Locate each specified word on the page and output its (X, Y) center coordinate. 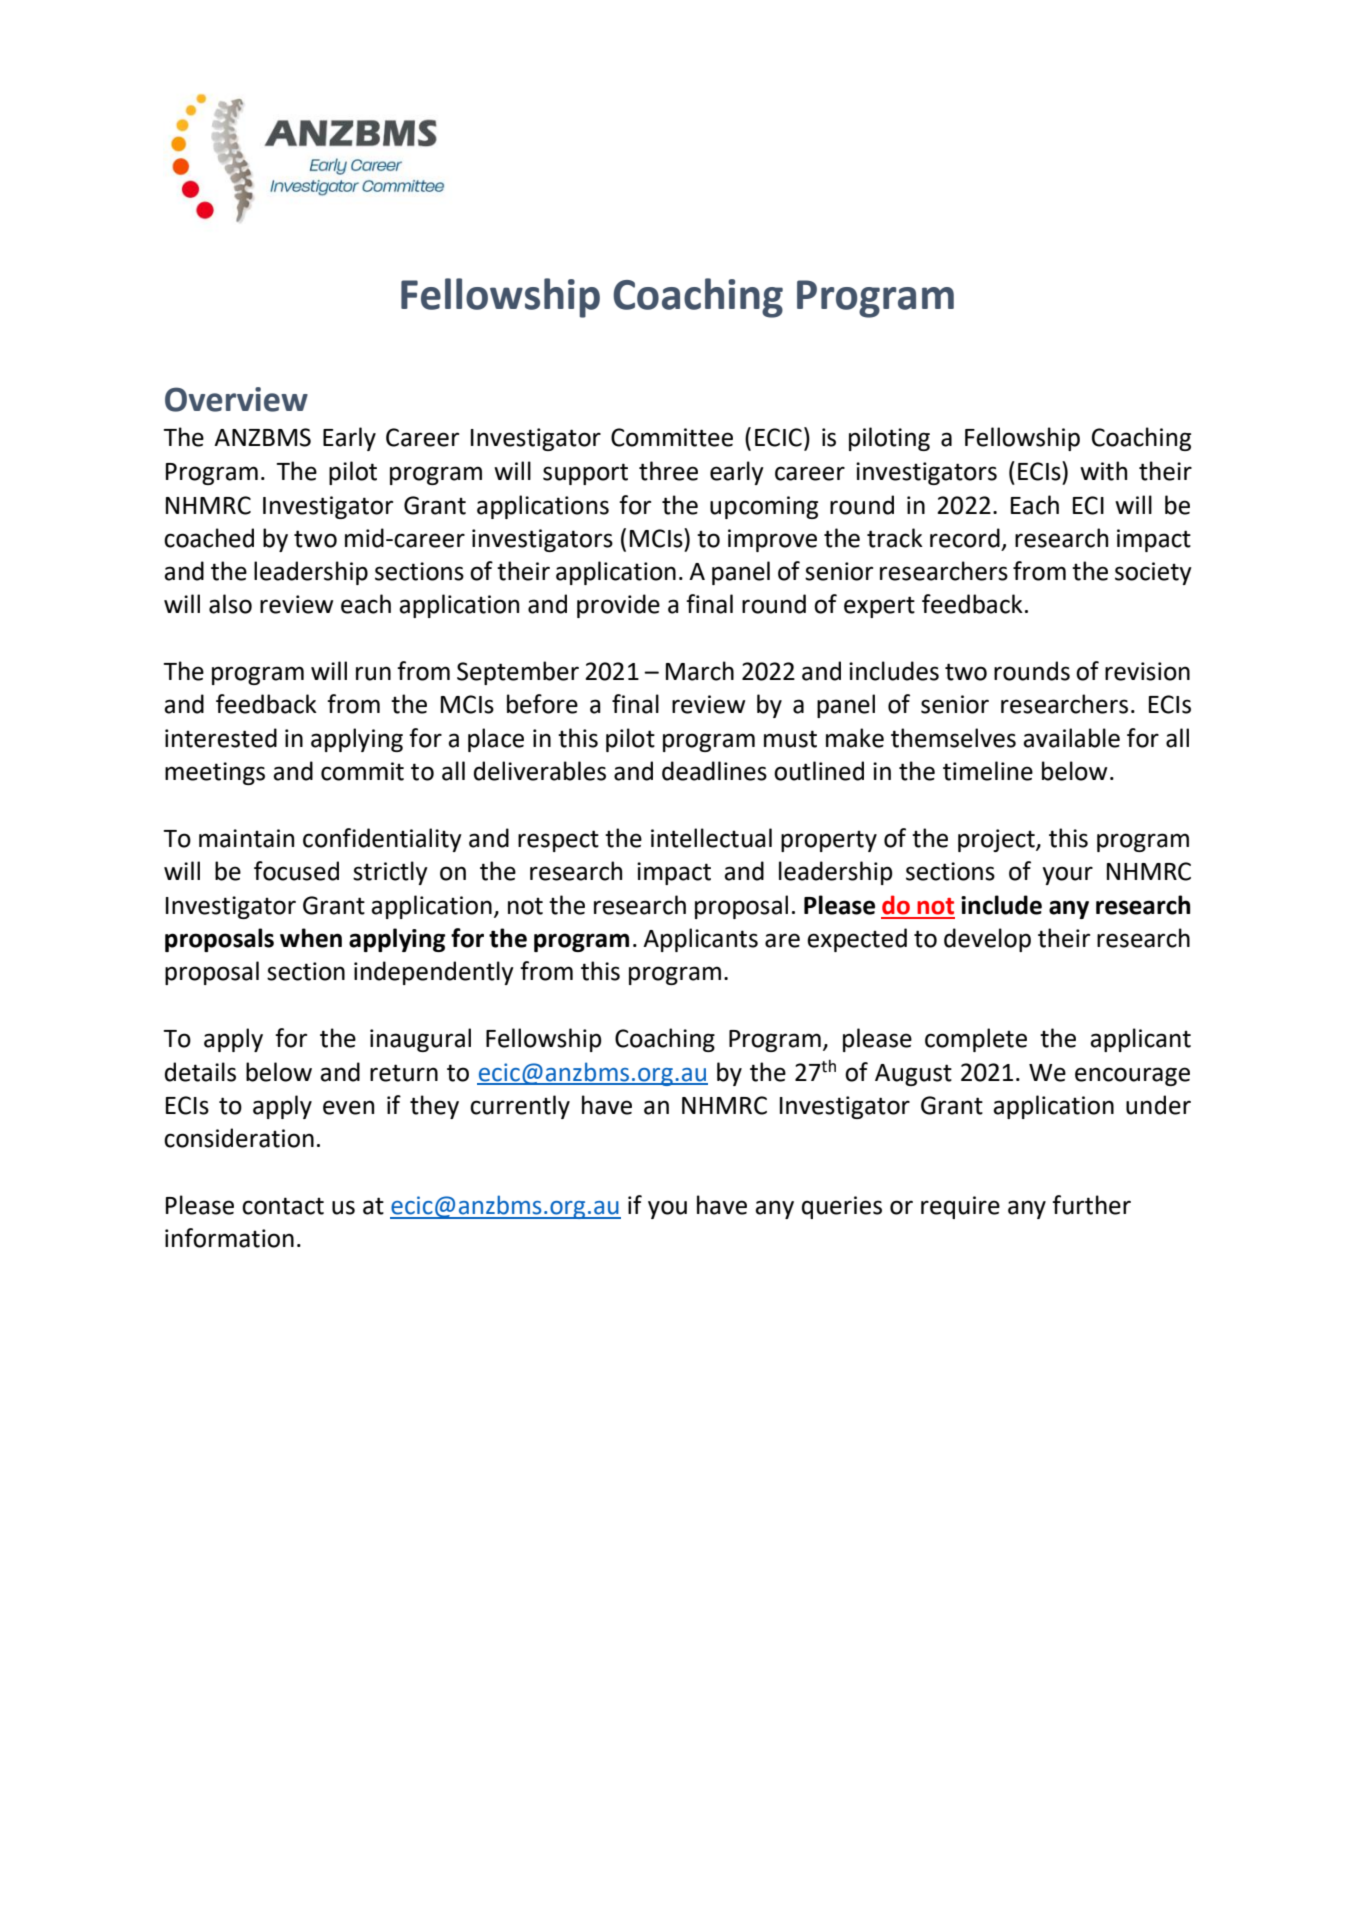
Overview (236, 399)
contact (283, 1206)
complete (976, 1040)
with (1103, 471)
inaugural (420, 1040)
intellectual (711, 838)
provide (618, 606)
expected (857, 940)
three (668, 471)
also (230, 604)
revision (1147, 671)
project (997, 840)
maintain (246, 838)
